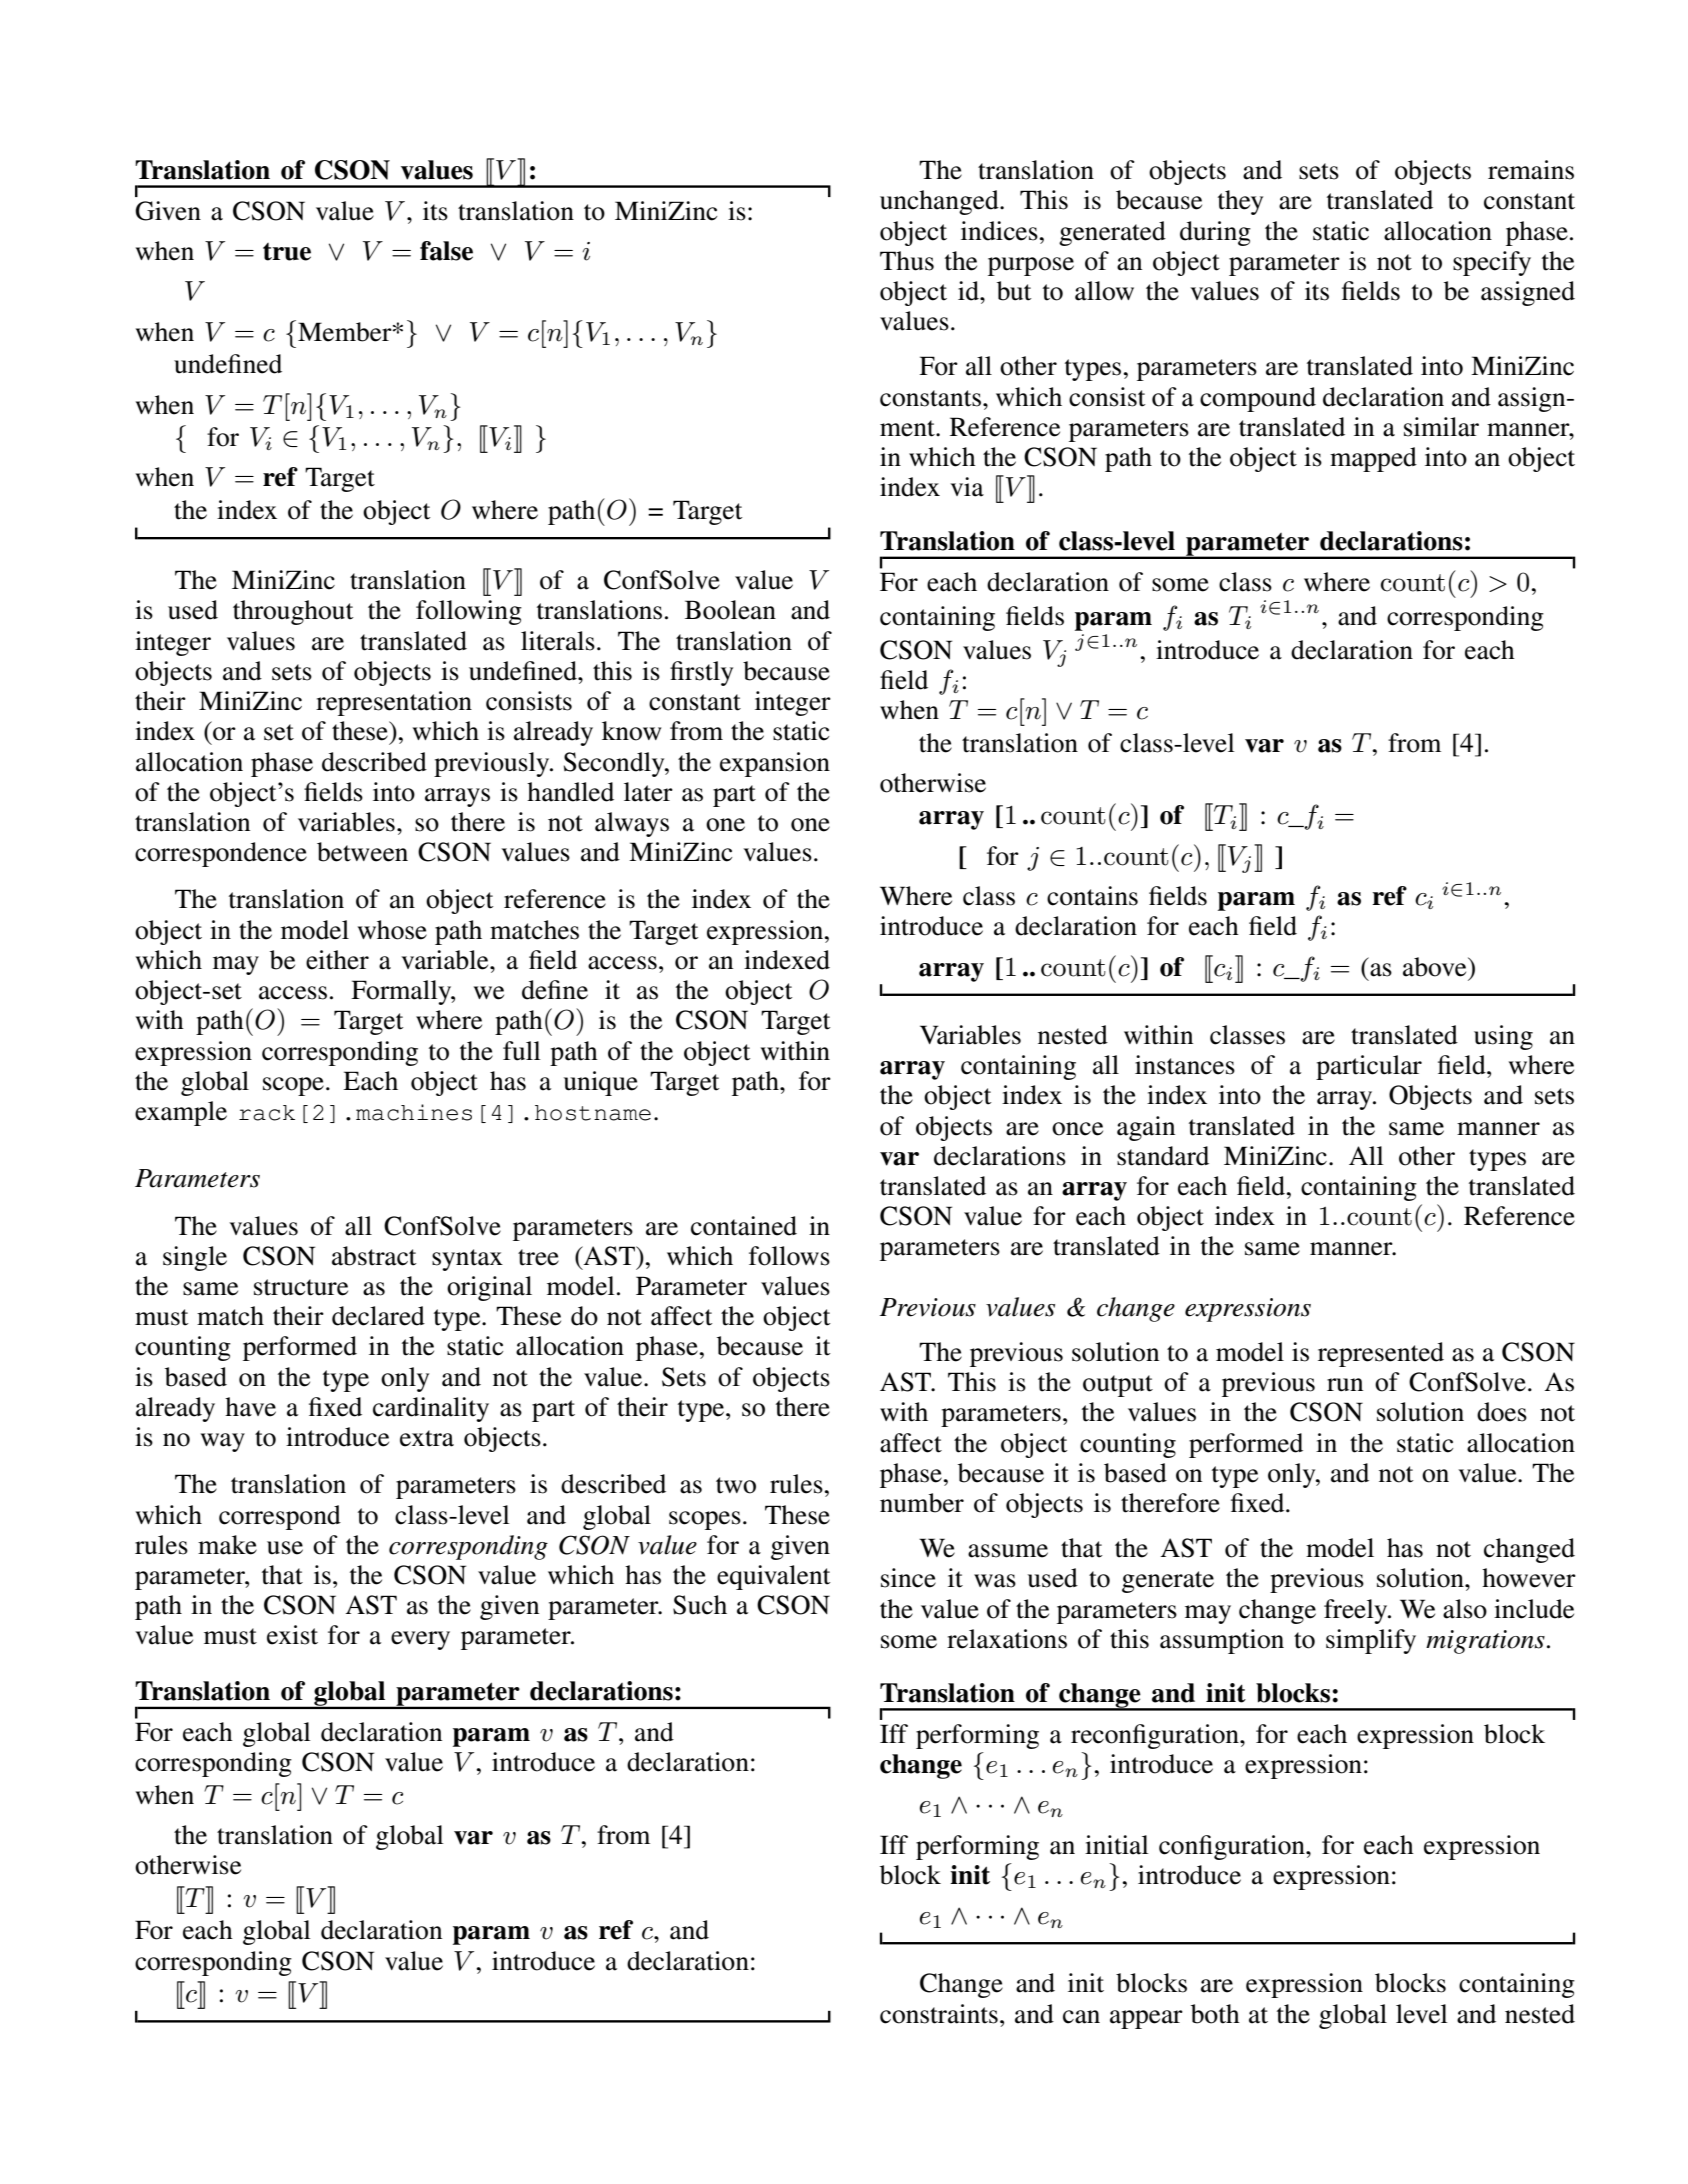  I want to click on Thus, so click(907, 261).
